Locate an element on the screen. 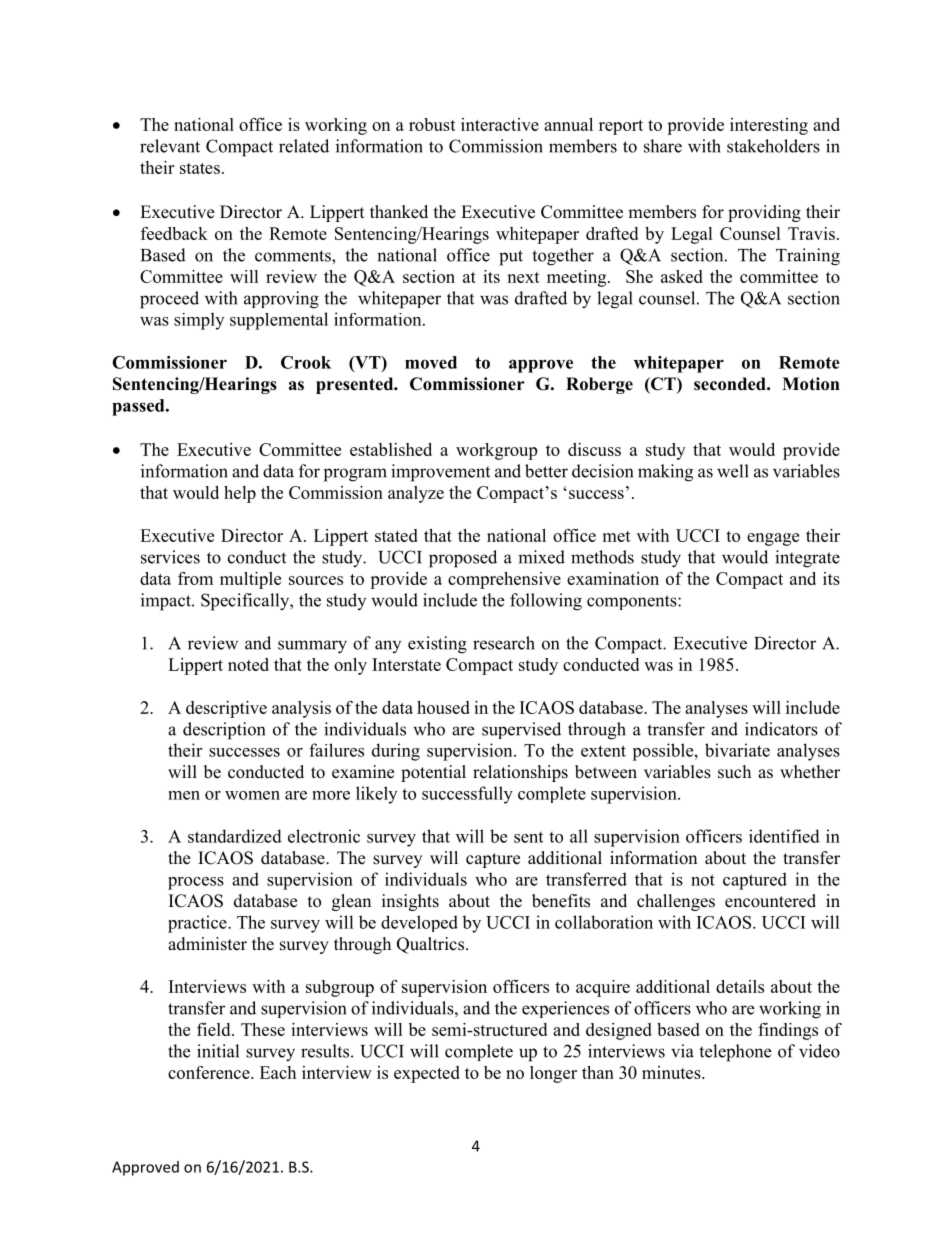  interactive is located at coordinates (500, 124).
